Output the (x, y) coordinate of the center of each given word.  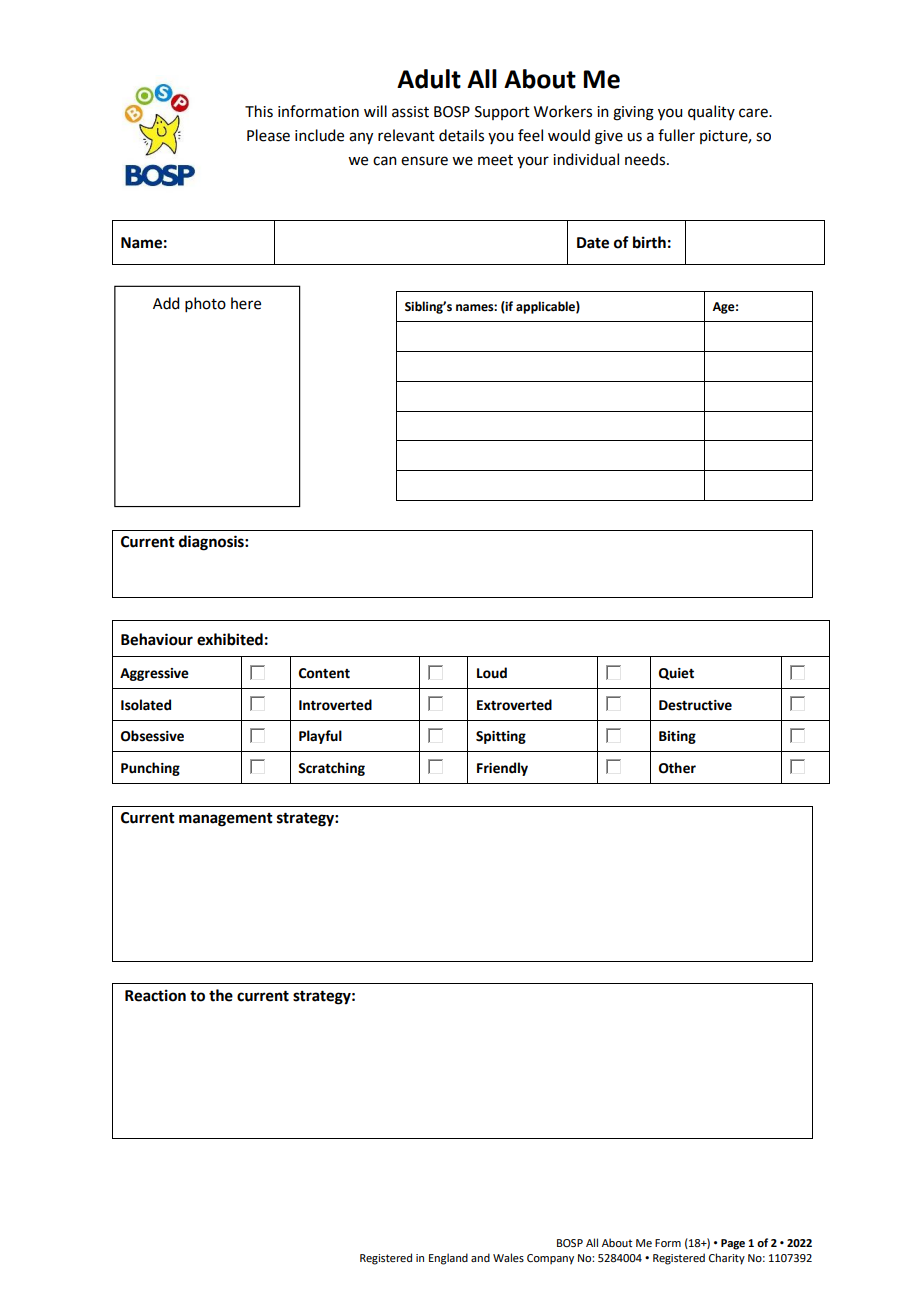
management (226, 820)
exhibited (230, 639)
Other (677, 768)
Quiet (676, 674)
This (259, 111)
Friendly (502, 769)
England (448, 1259)
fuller (676, 135)
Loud (492, 673)
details (461, 135)
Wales (508, 1257)
